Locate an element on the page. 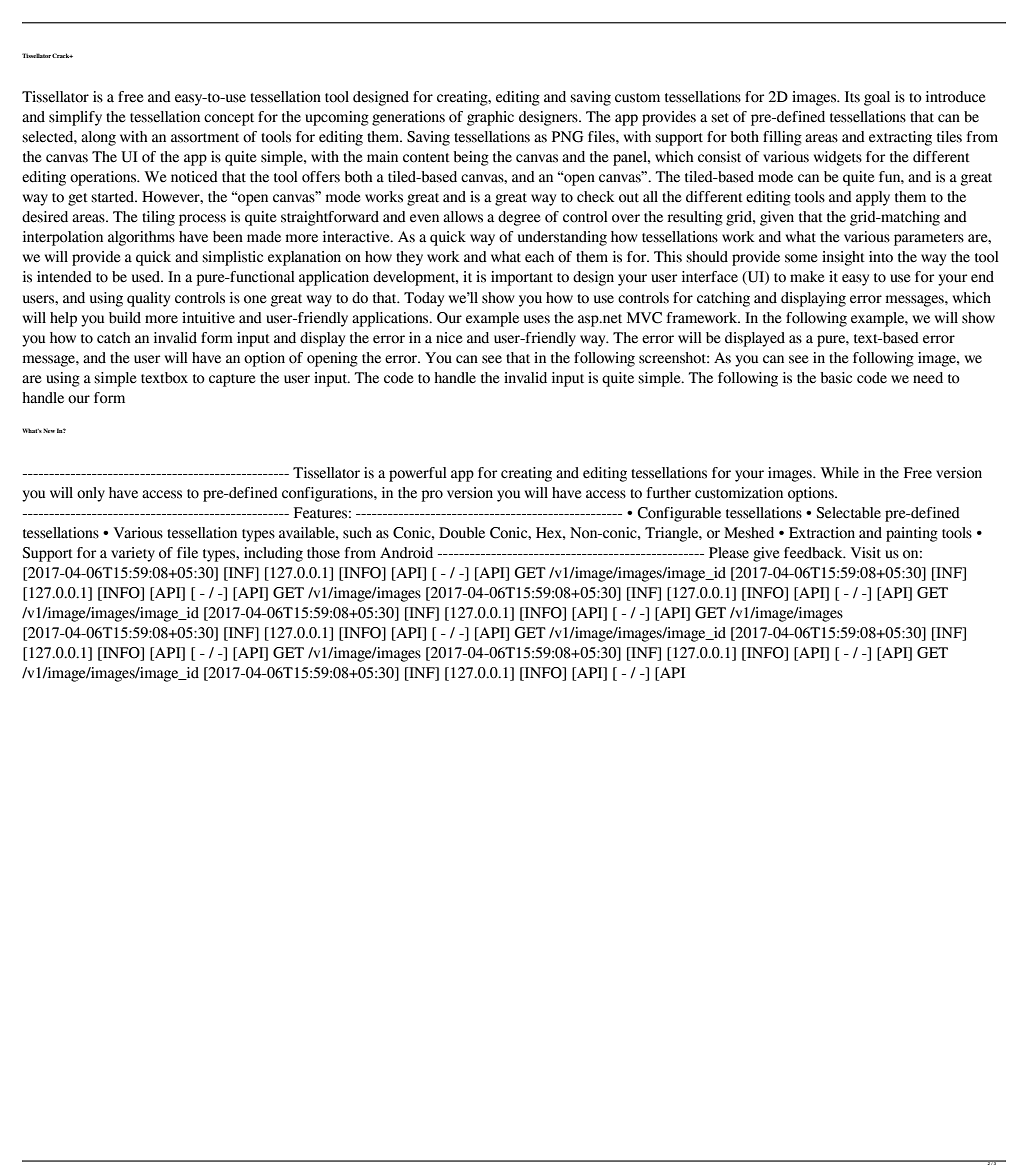 The image size is (1028, 1176). basic is located at coordinates (836, 378).
